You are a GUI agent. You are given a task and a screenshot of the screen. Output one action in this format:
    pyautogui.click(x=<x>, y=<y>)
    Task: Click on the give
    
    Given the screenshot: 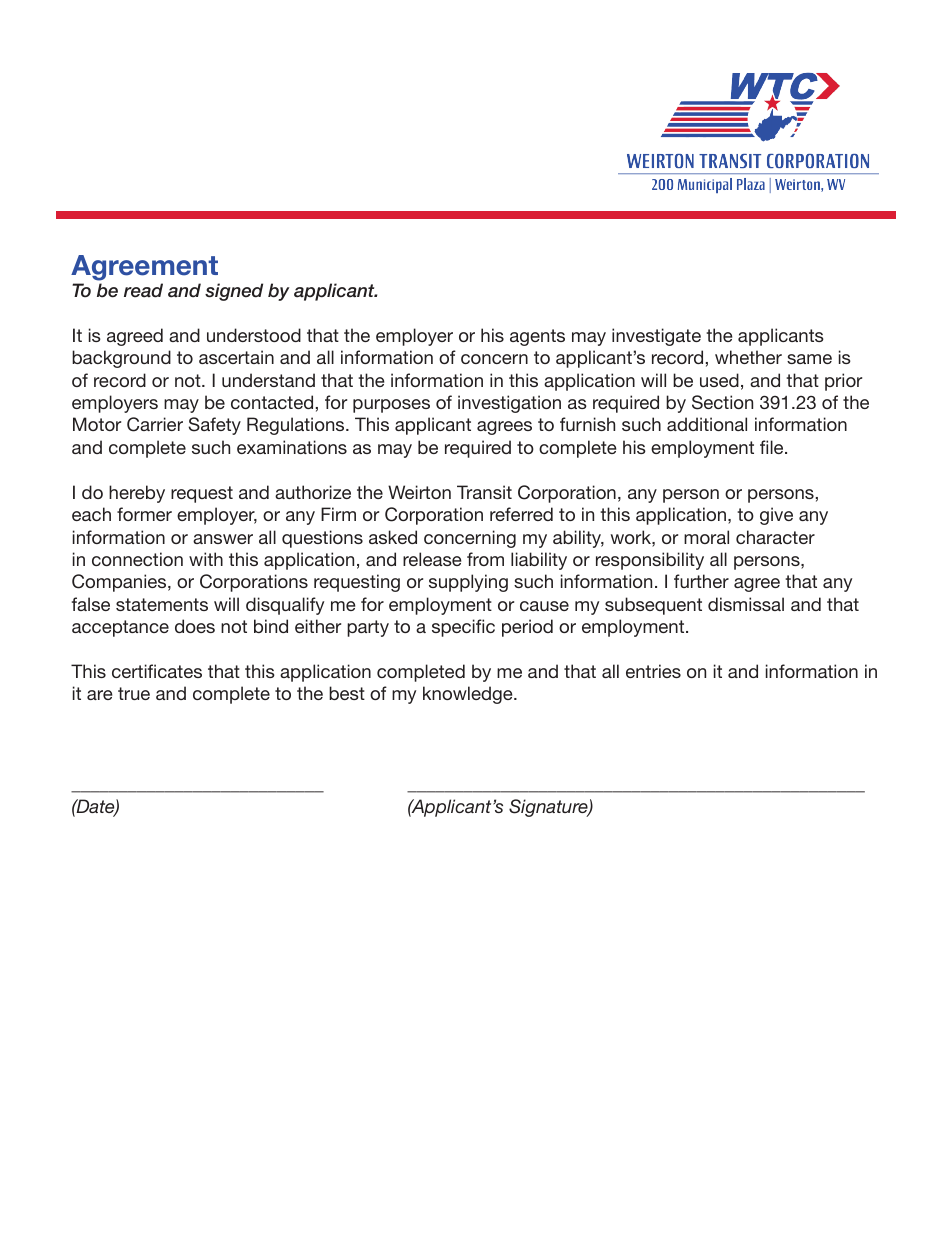 What is the action you would take?
    pyautogui.click(x=776, y=516)
